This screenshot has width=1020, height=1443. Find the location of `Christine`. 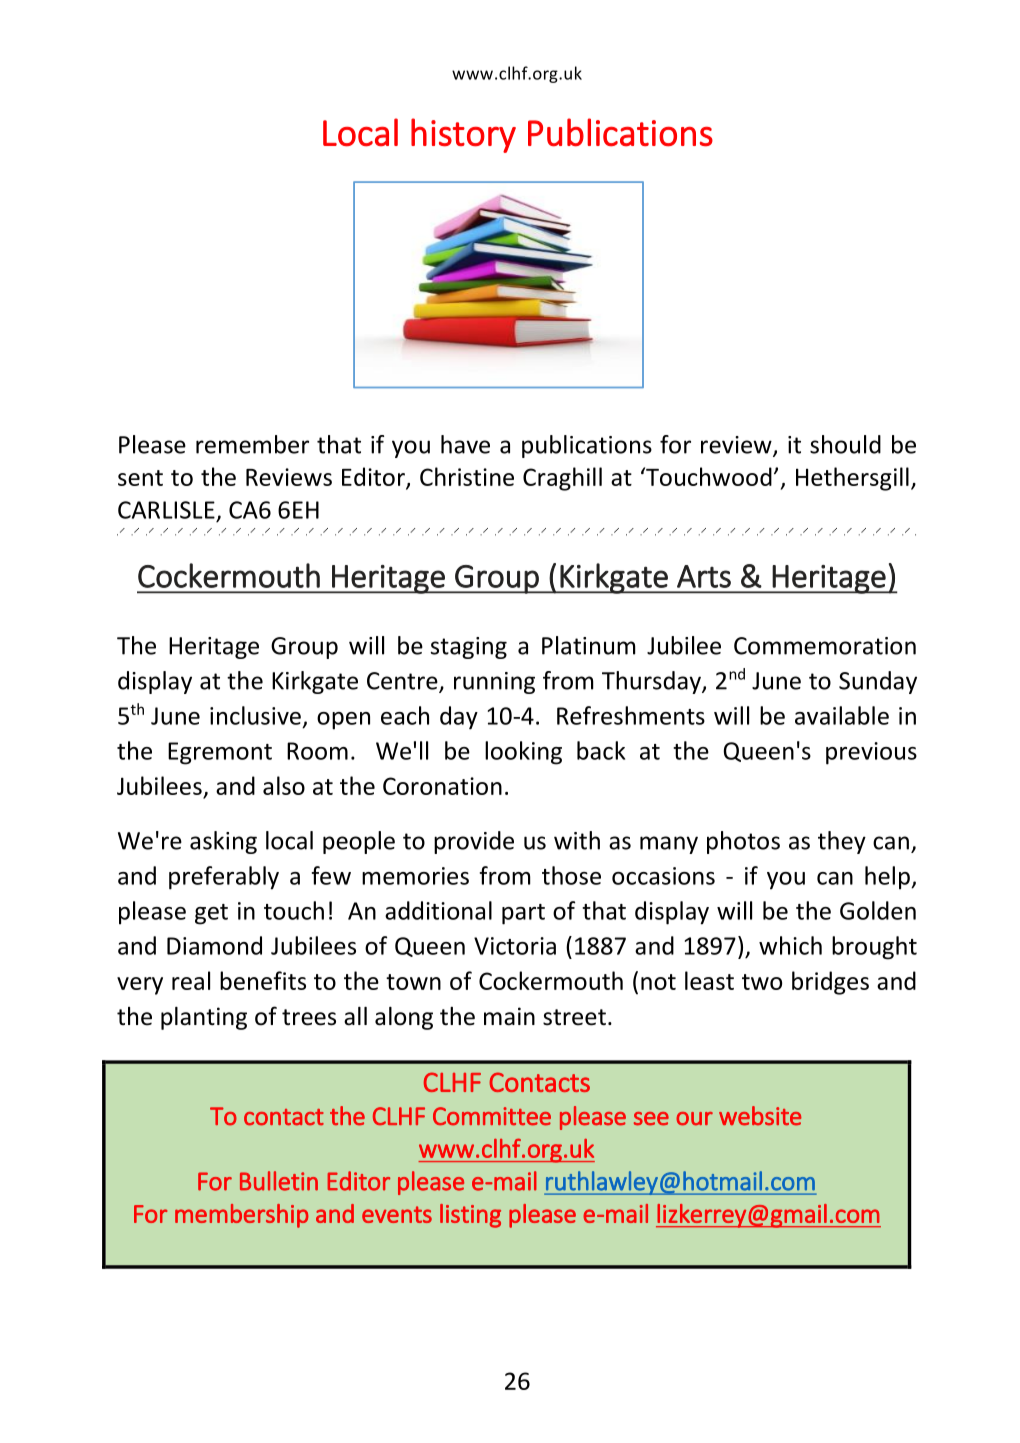

Christine is located at coordinates (467, 476).
